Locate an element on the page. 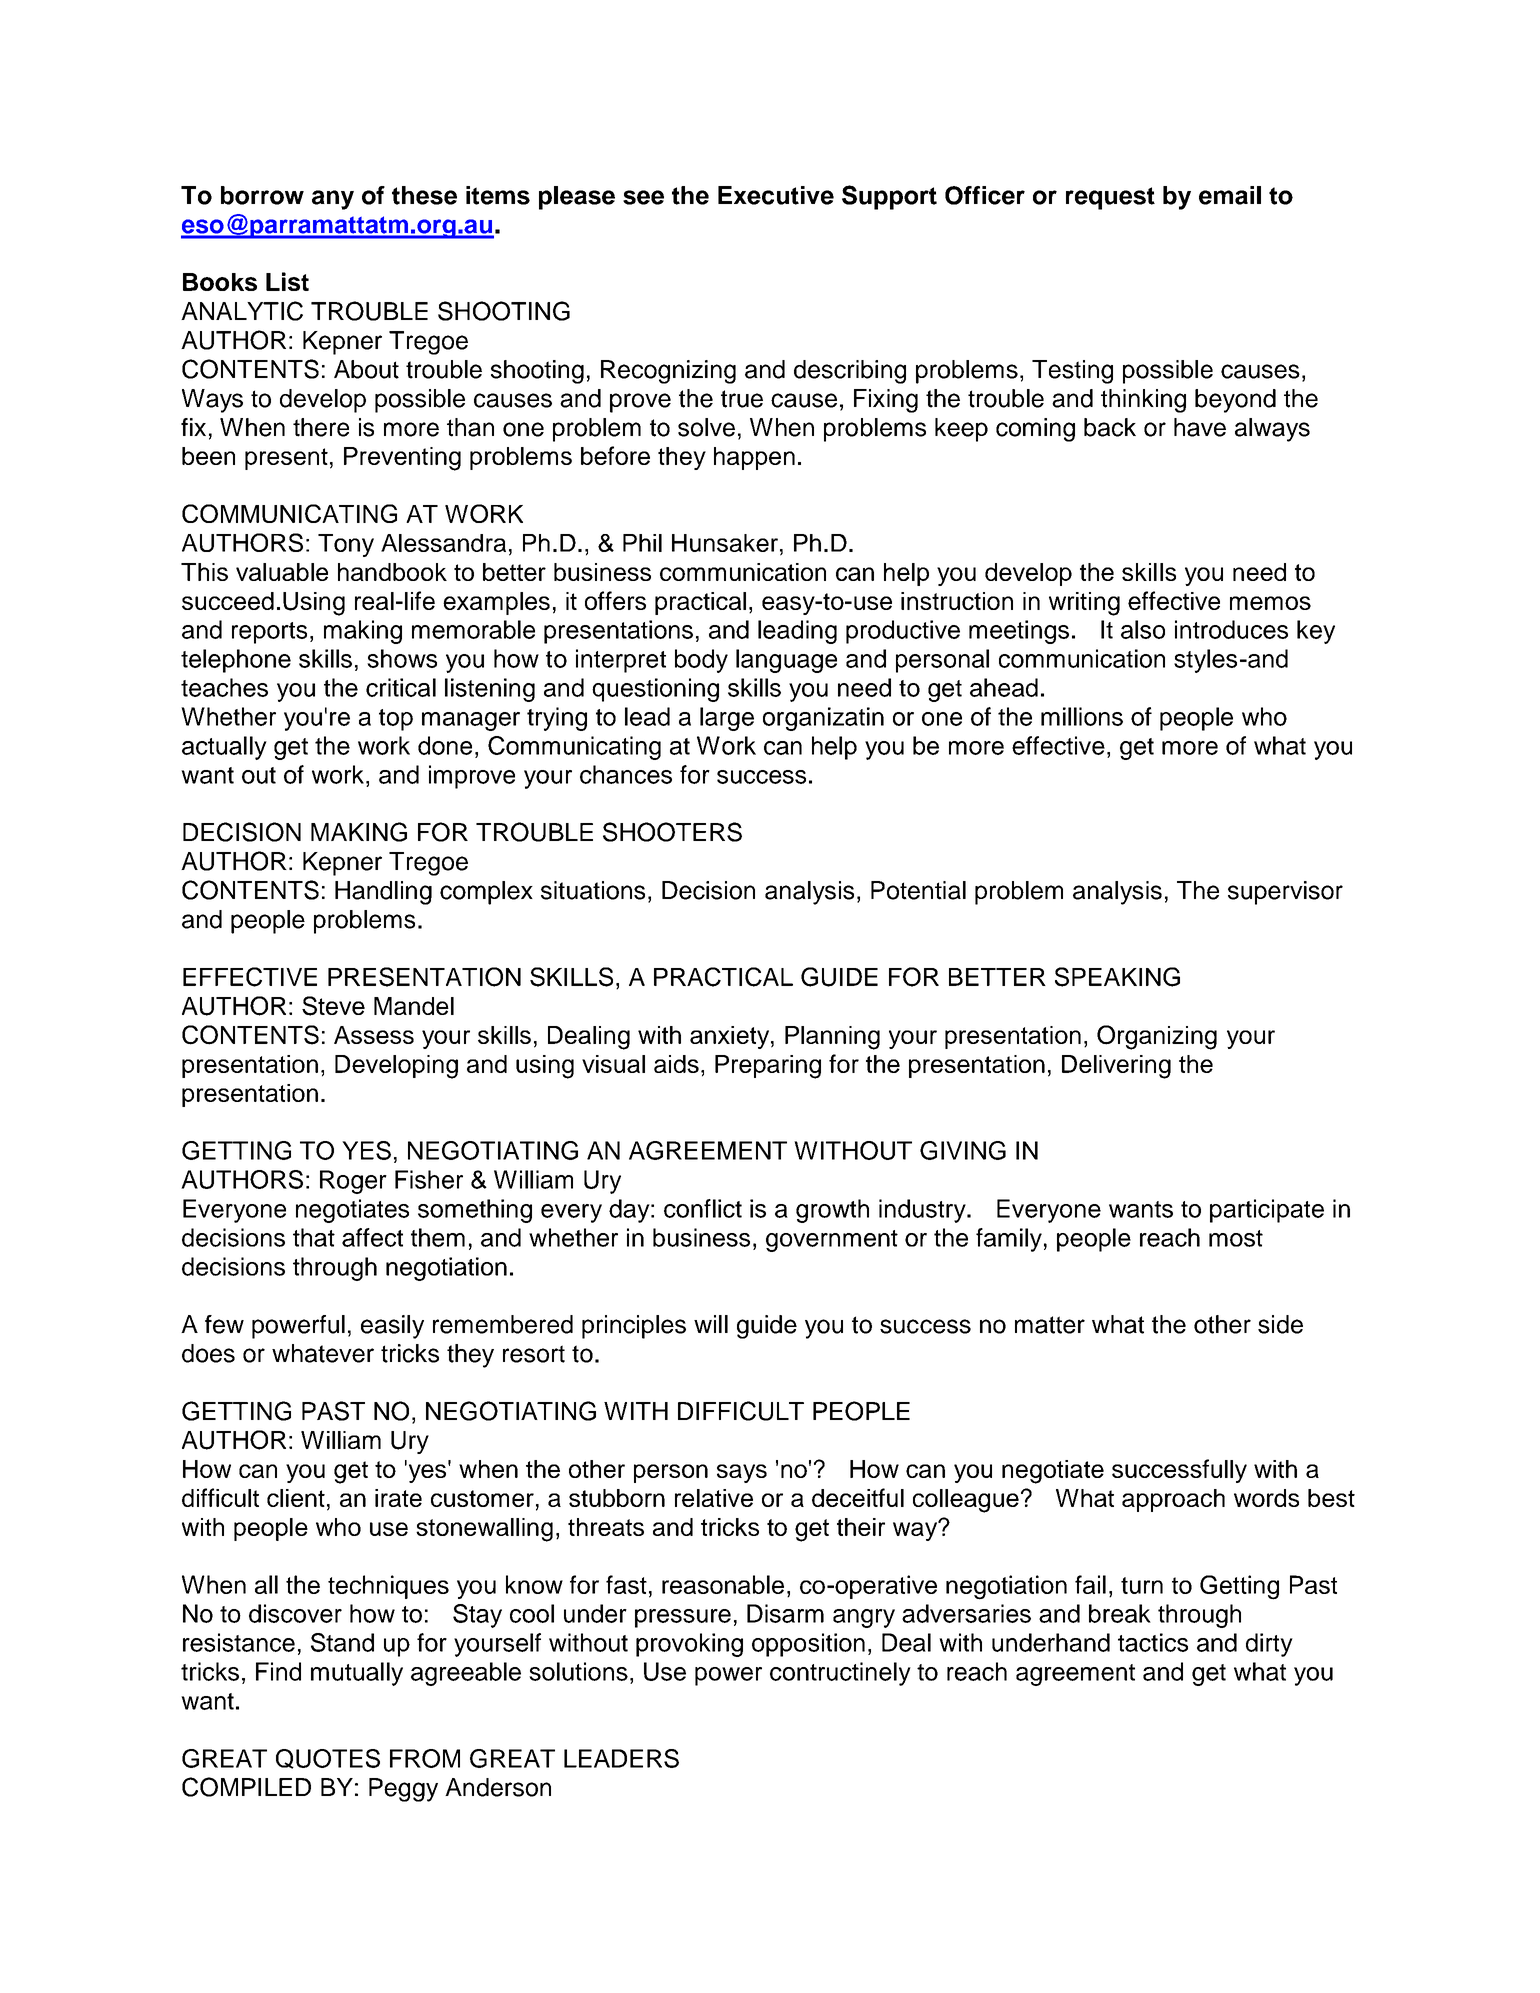 This image has width=1540, height=1993. large is located at coordinates (727, 719).
